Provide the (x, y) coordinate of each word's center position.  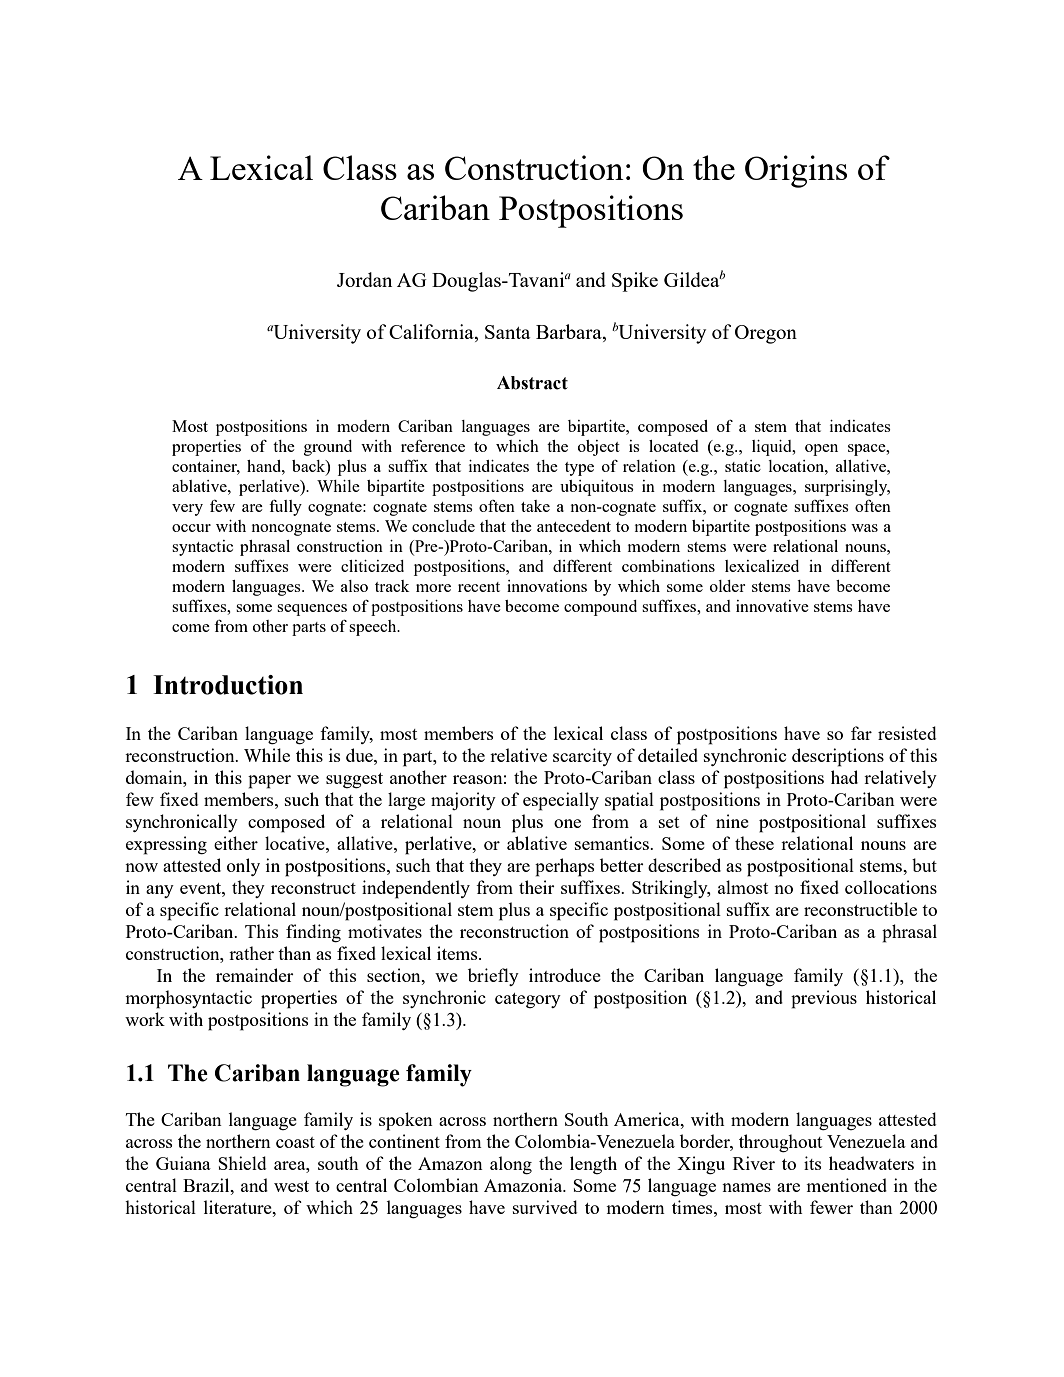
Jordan (364, 279)
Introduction (228, 685)
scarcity (582, 757)
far (861, 733)
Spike (635, 282)
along (511, 1165)
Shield (242, 1163)
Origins (796, 171)
